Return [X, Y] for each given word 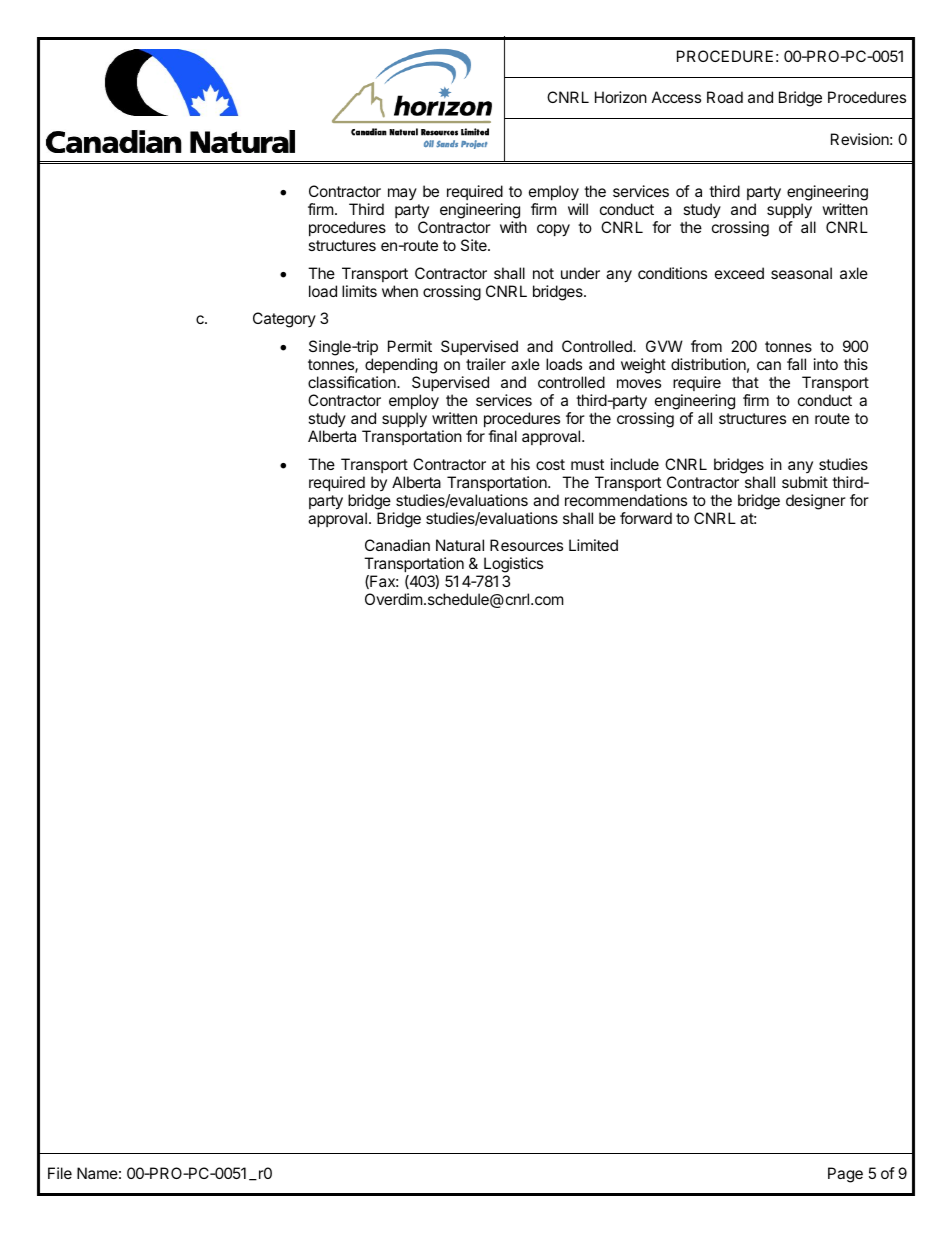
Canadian [397, 545]
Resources [526, 545]
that [745, 382]
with [513, 227]
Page [845, 1175]
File [60, 1173]
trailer [486, 364]
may [402, 194]
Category [284, 320]
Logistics [513, 565]
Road [725, 97]
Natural [460, 545]
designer [816, 502]
